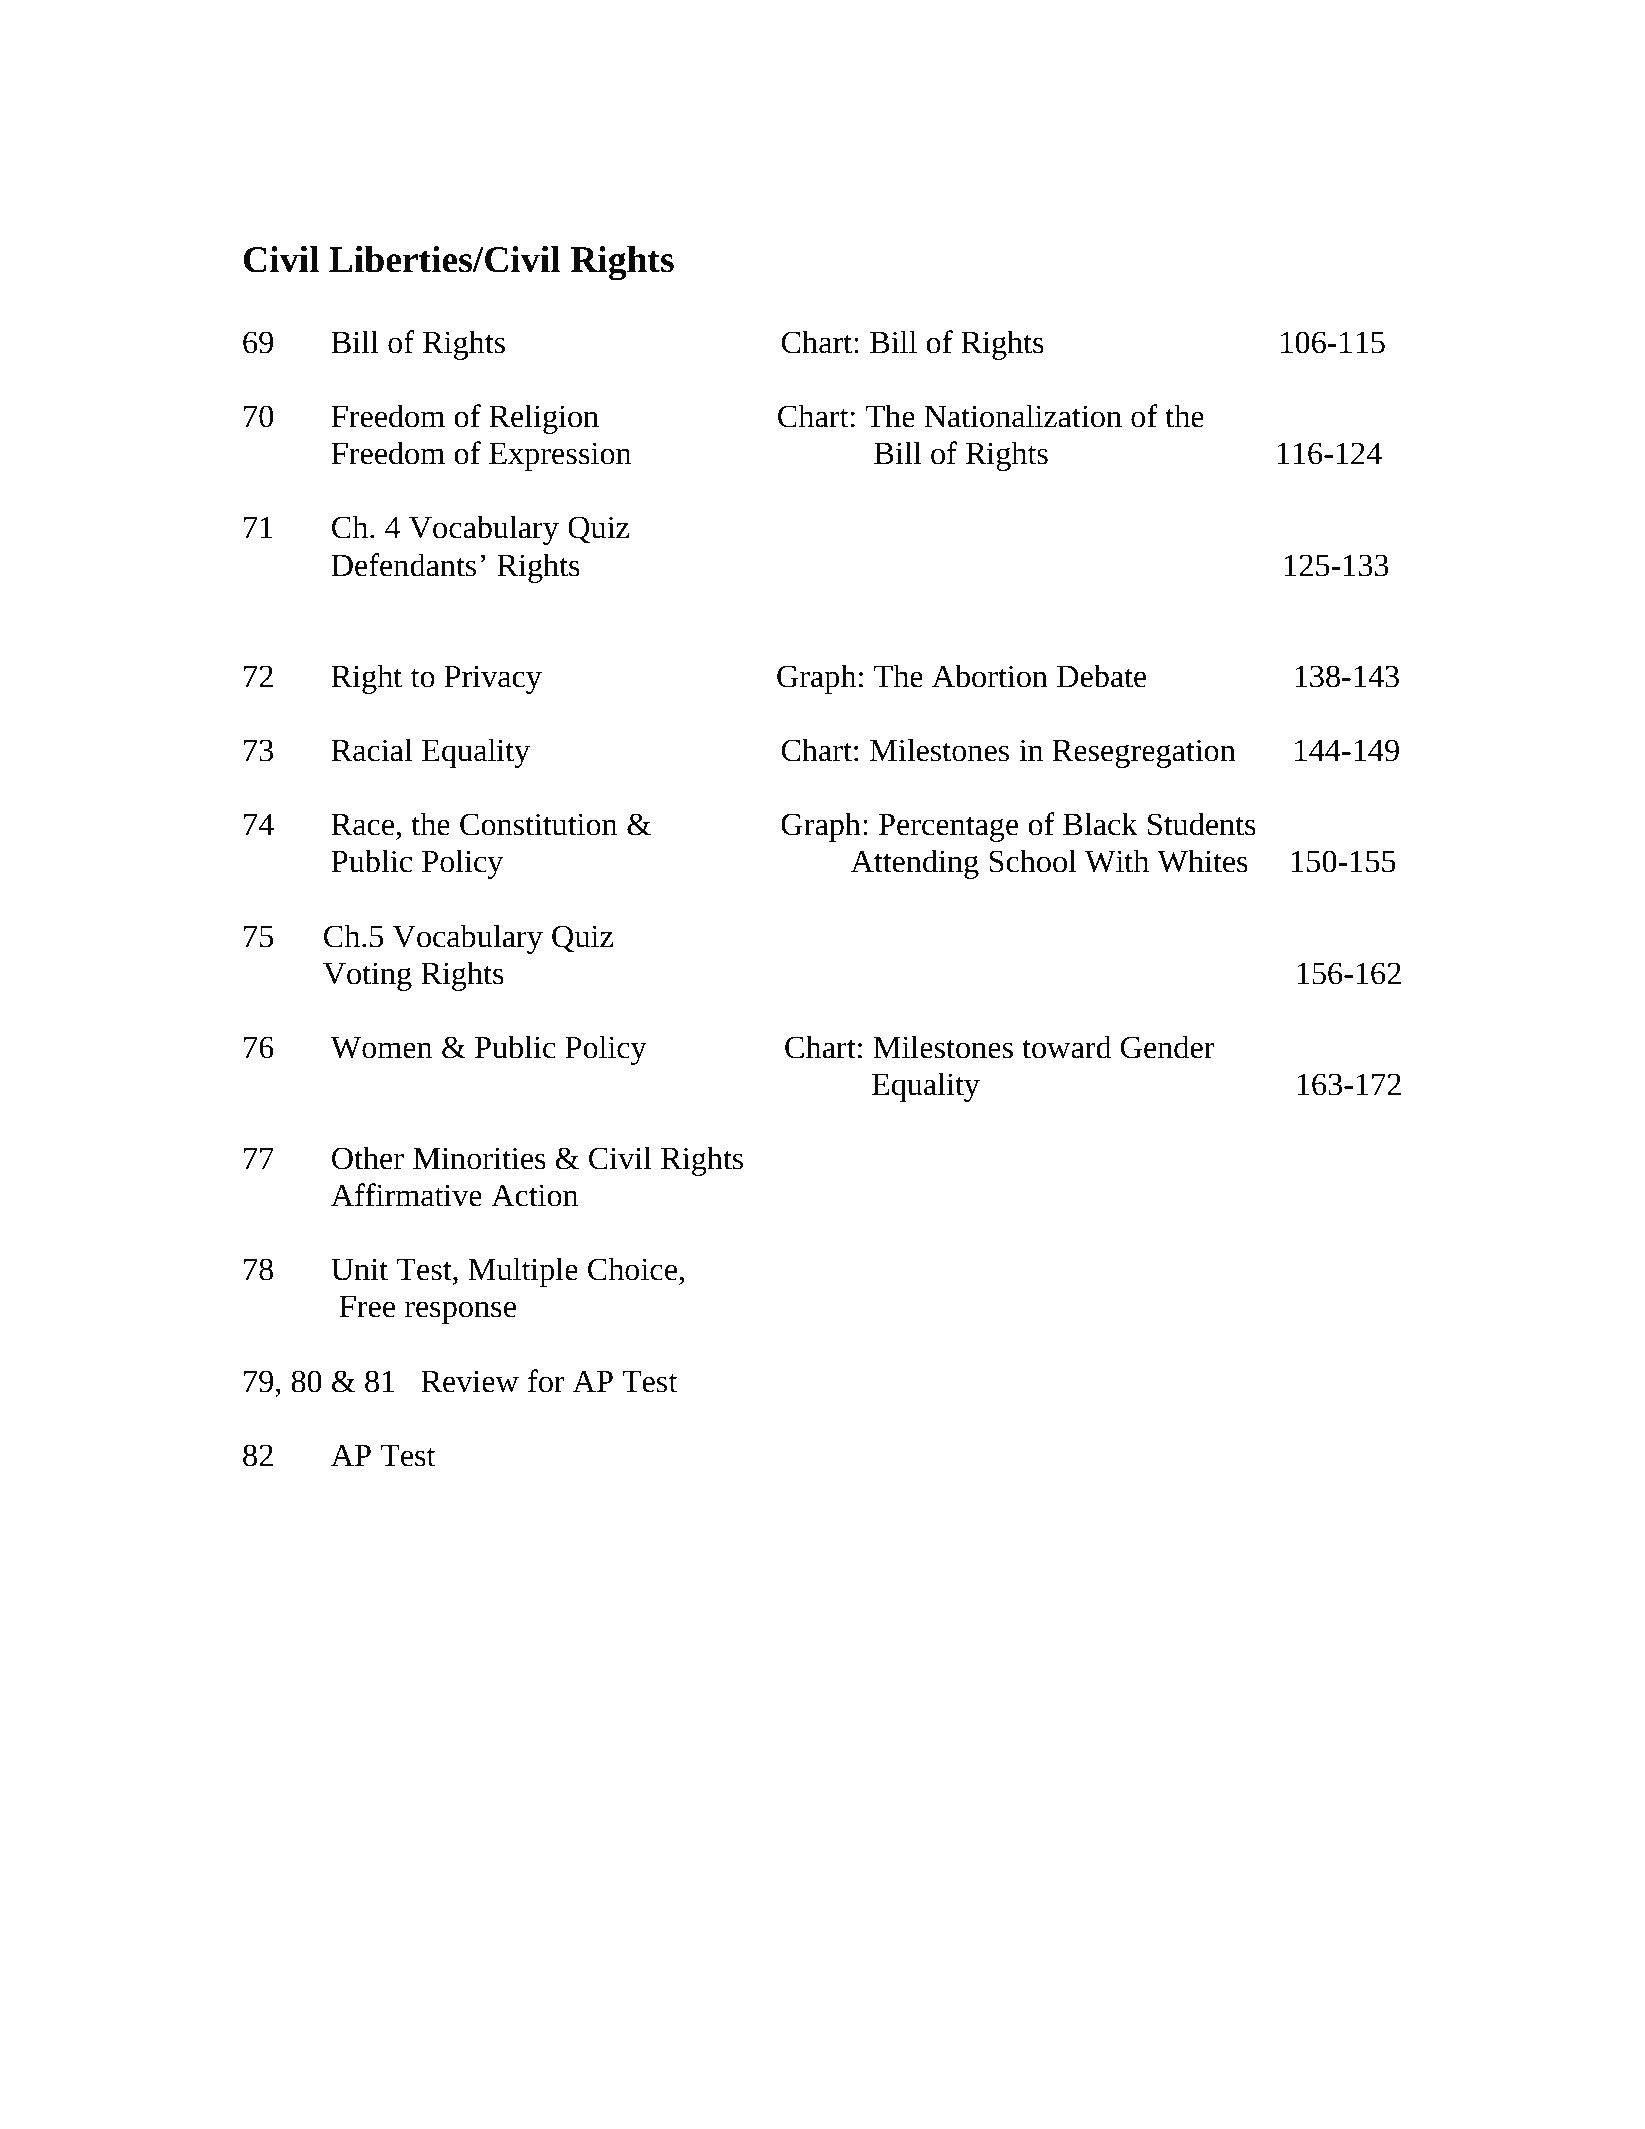  Describe the element at coordinates (372, 750) in the document. I see `Racial` at that location.
